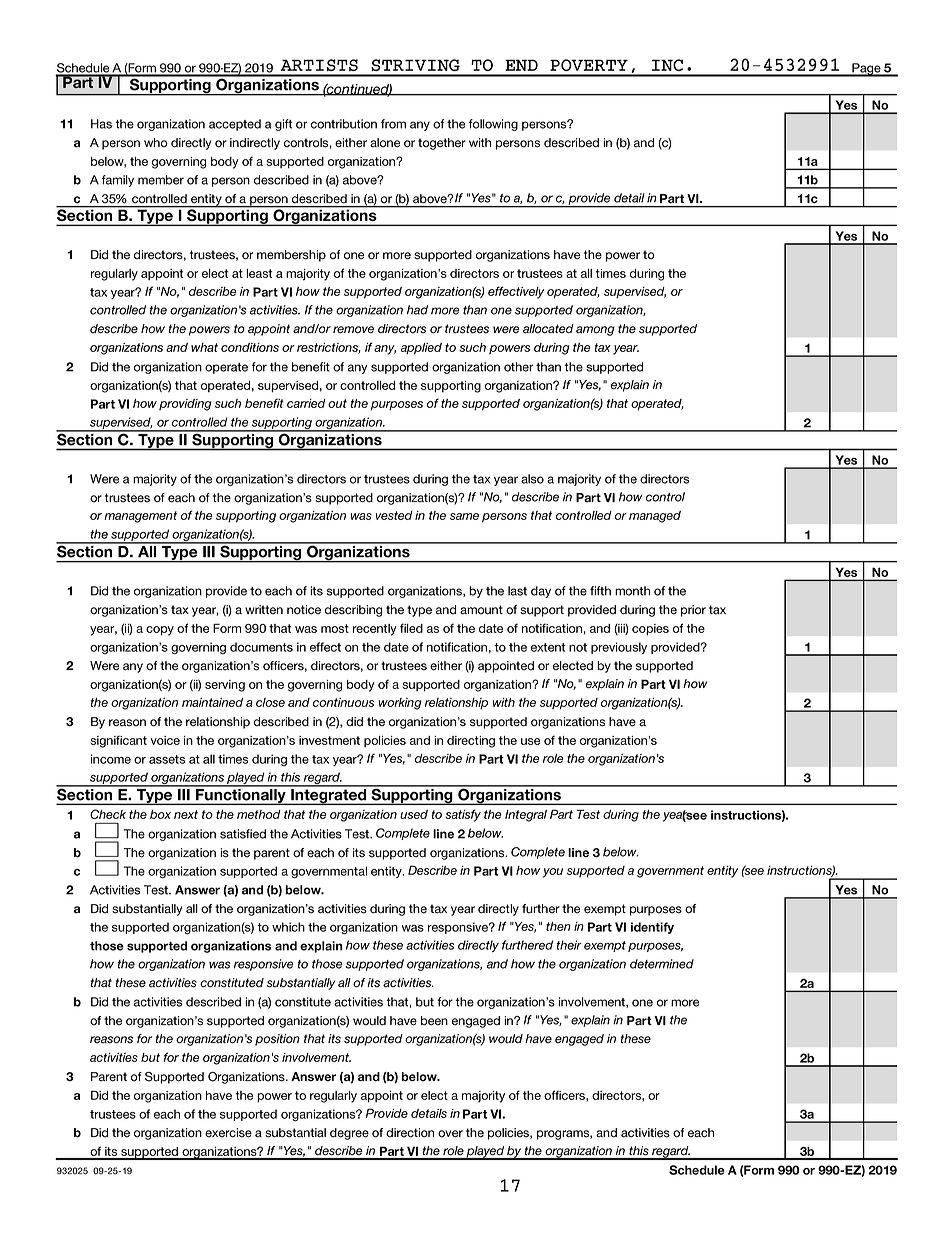 The image size is (952, 1233). I want to click on alone, so click(385, 143).
